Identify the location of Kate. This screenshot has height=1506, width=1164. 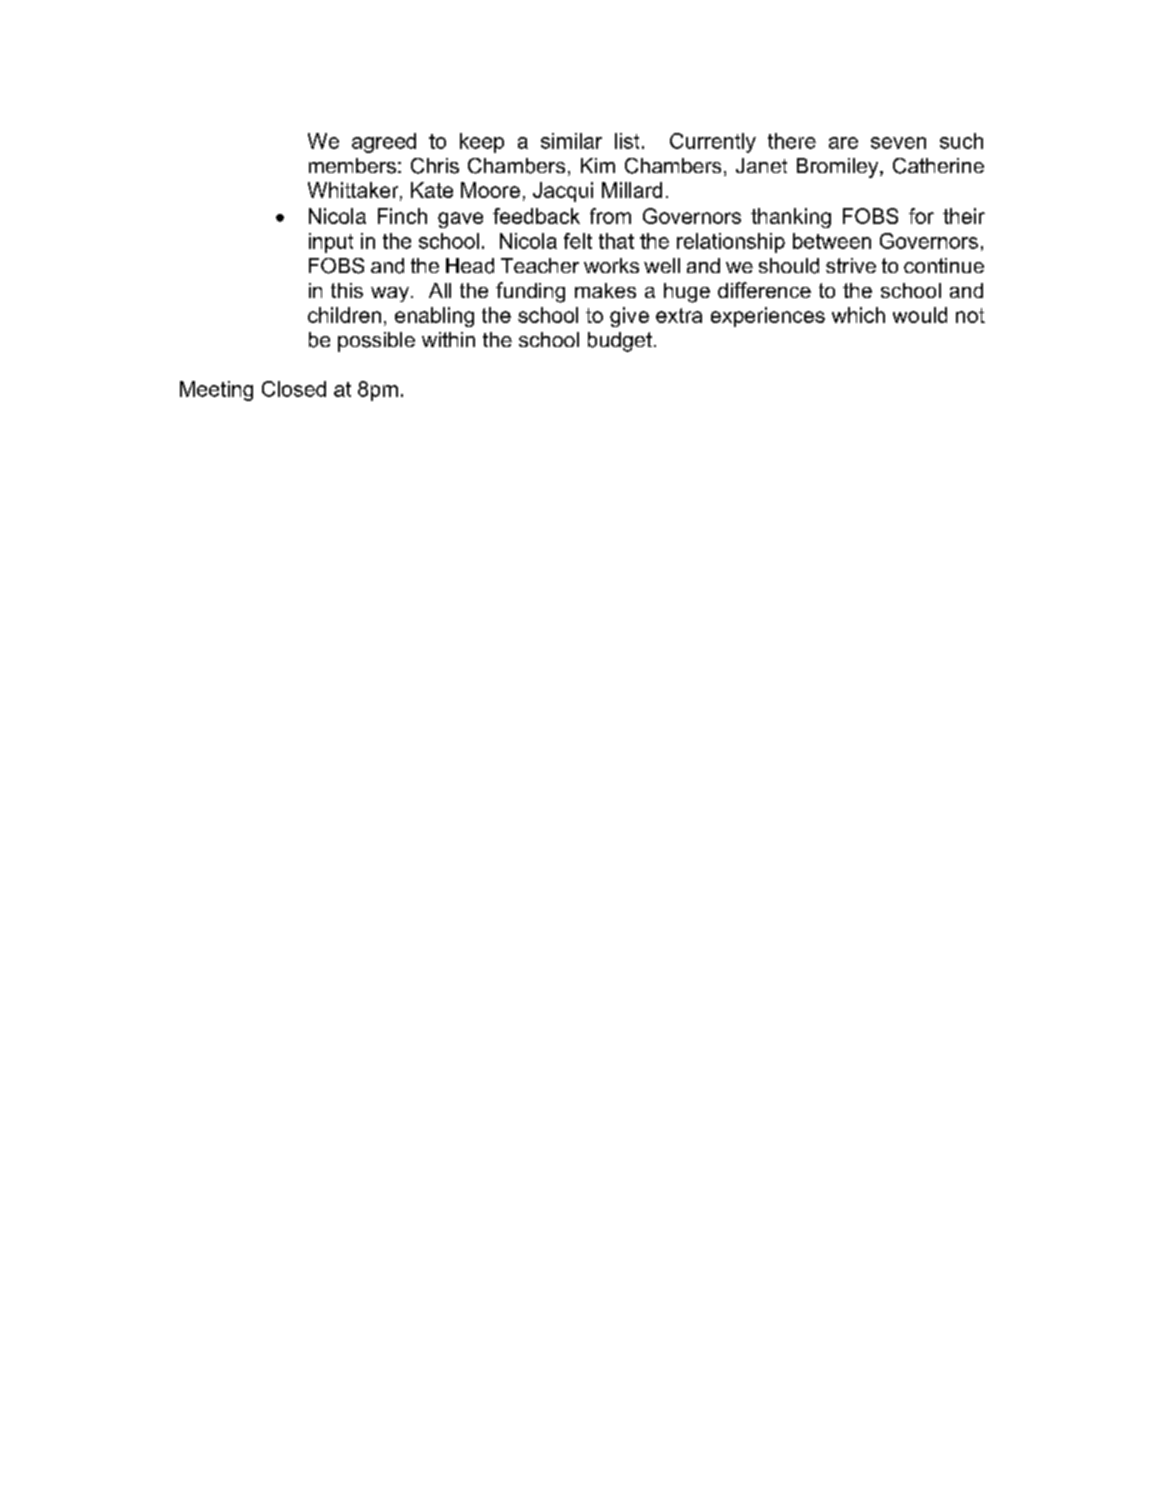
(432, 190).
